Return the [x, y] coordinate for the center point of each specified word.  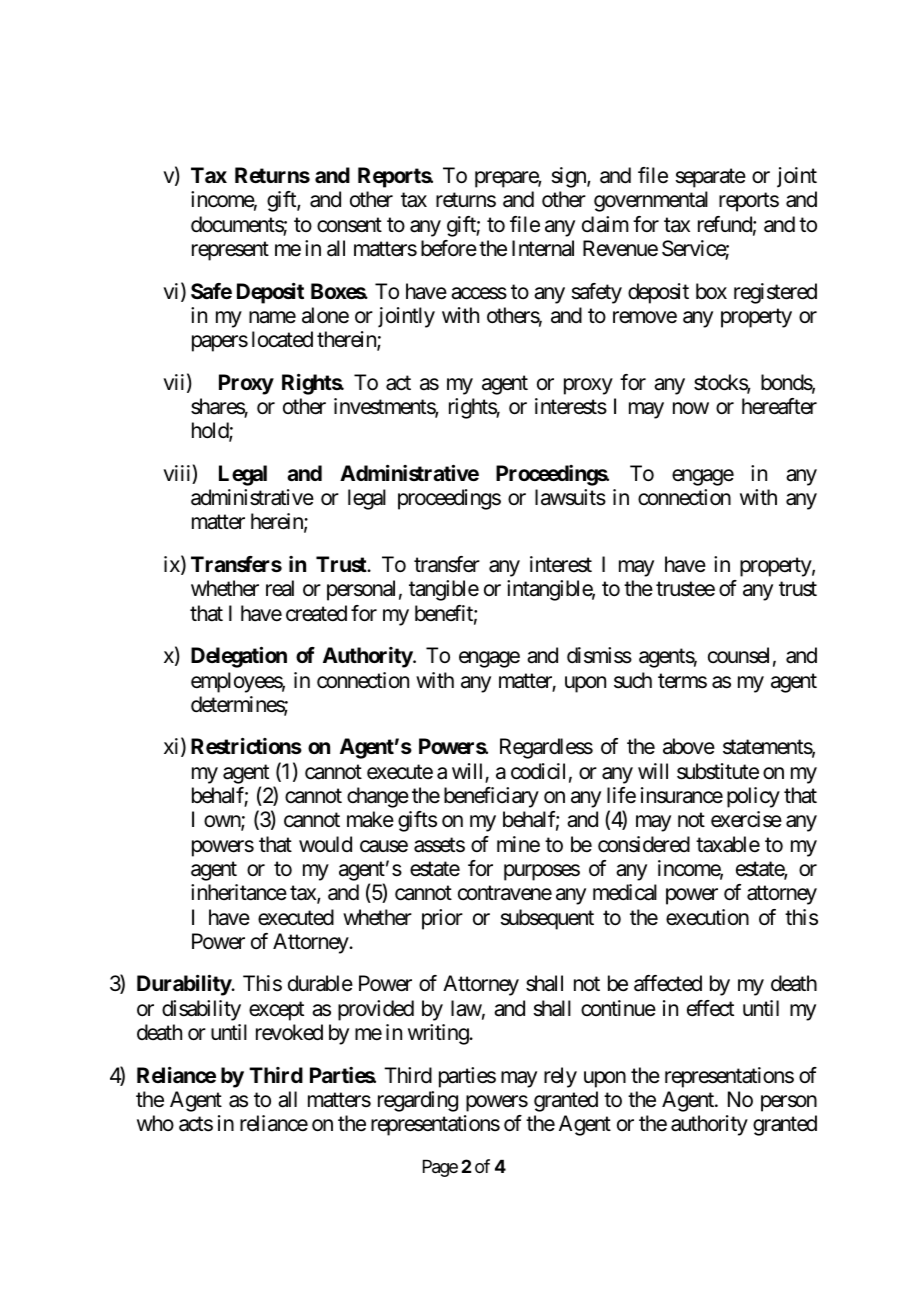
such [633, 680]
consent [349, 225]
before [449, 248]
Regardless [546, 748]
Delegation [239, 657]
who [155, 1123]
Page [440, 1168]
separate [711, 178]
